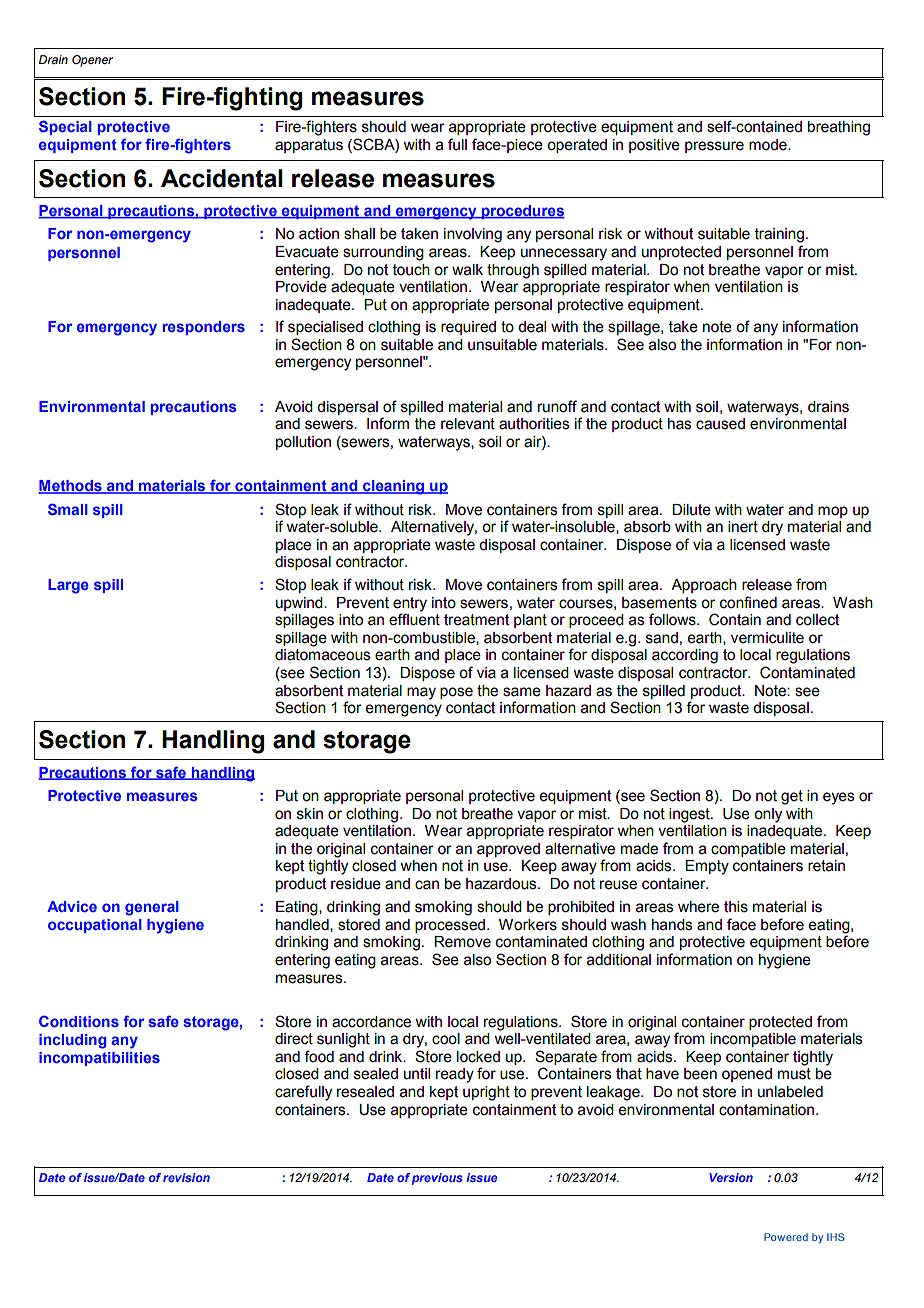  Describe the element at coordinates (468, 328) in the screenshot. I see `required` at that location.
